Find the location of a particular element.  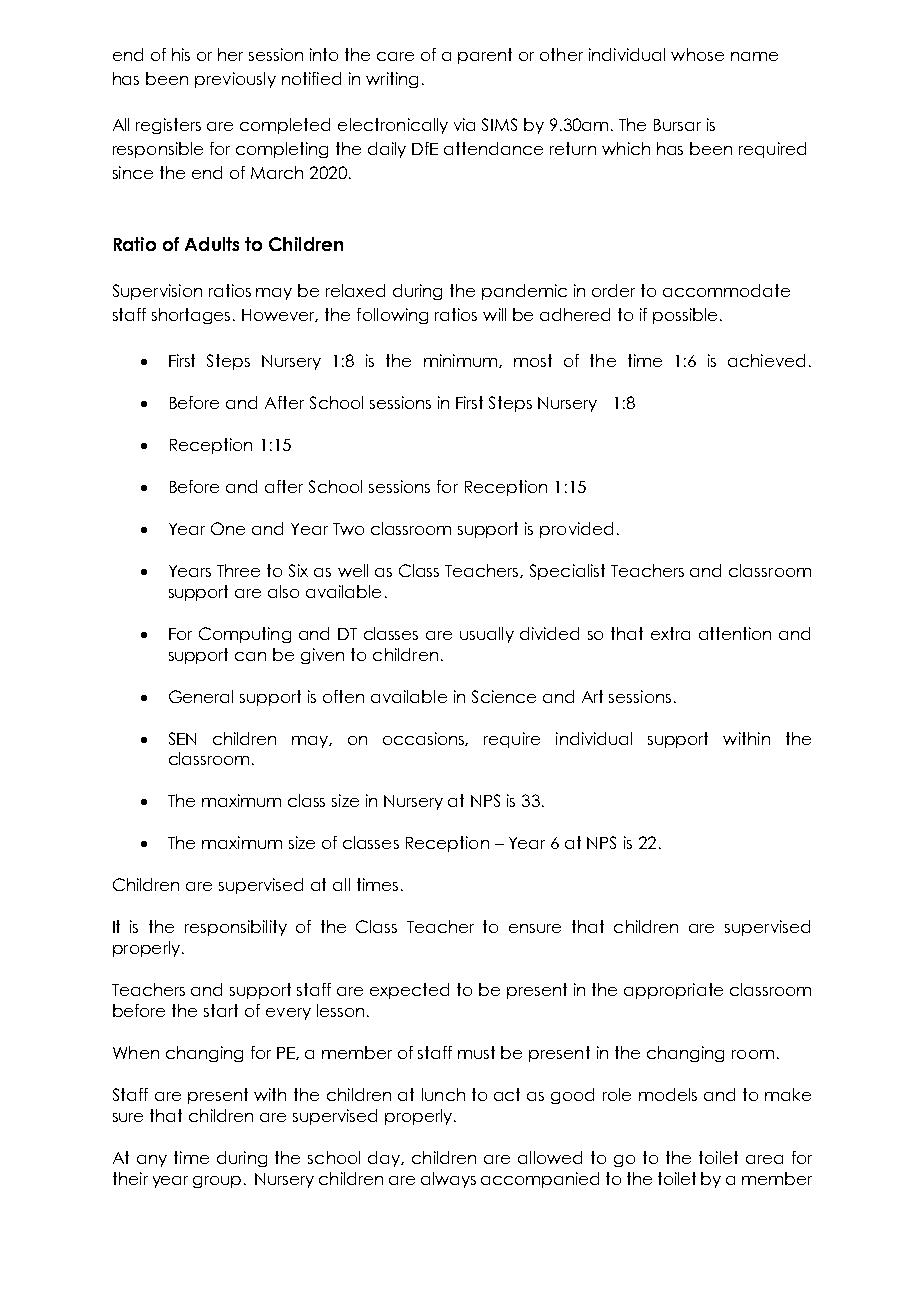

One is located at coordinates (228, 528).
